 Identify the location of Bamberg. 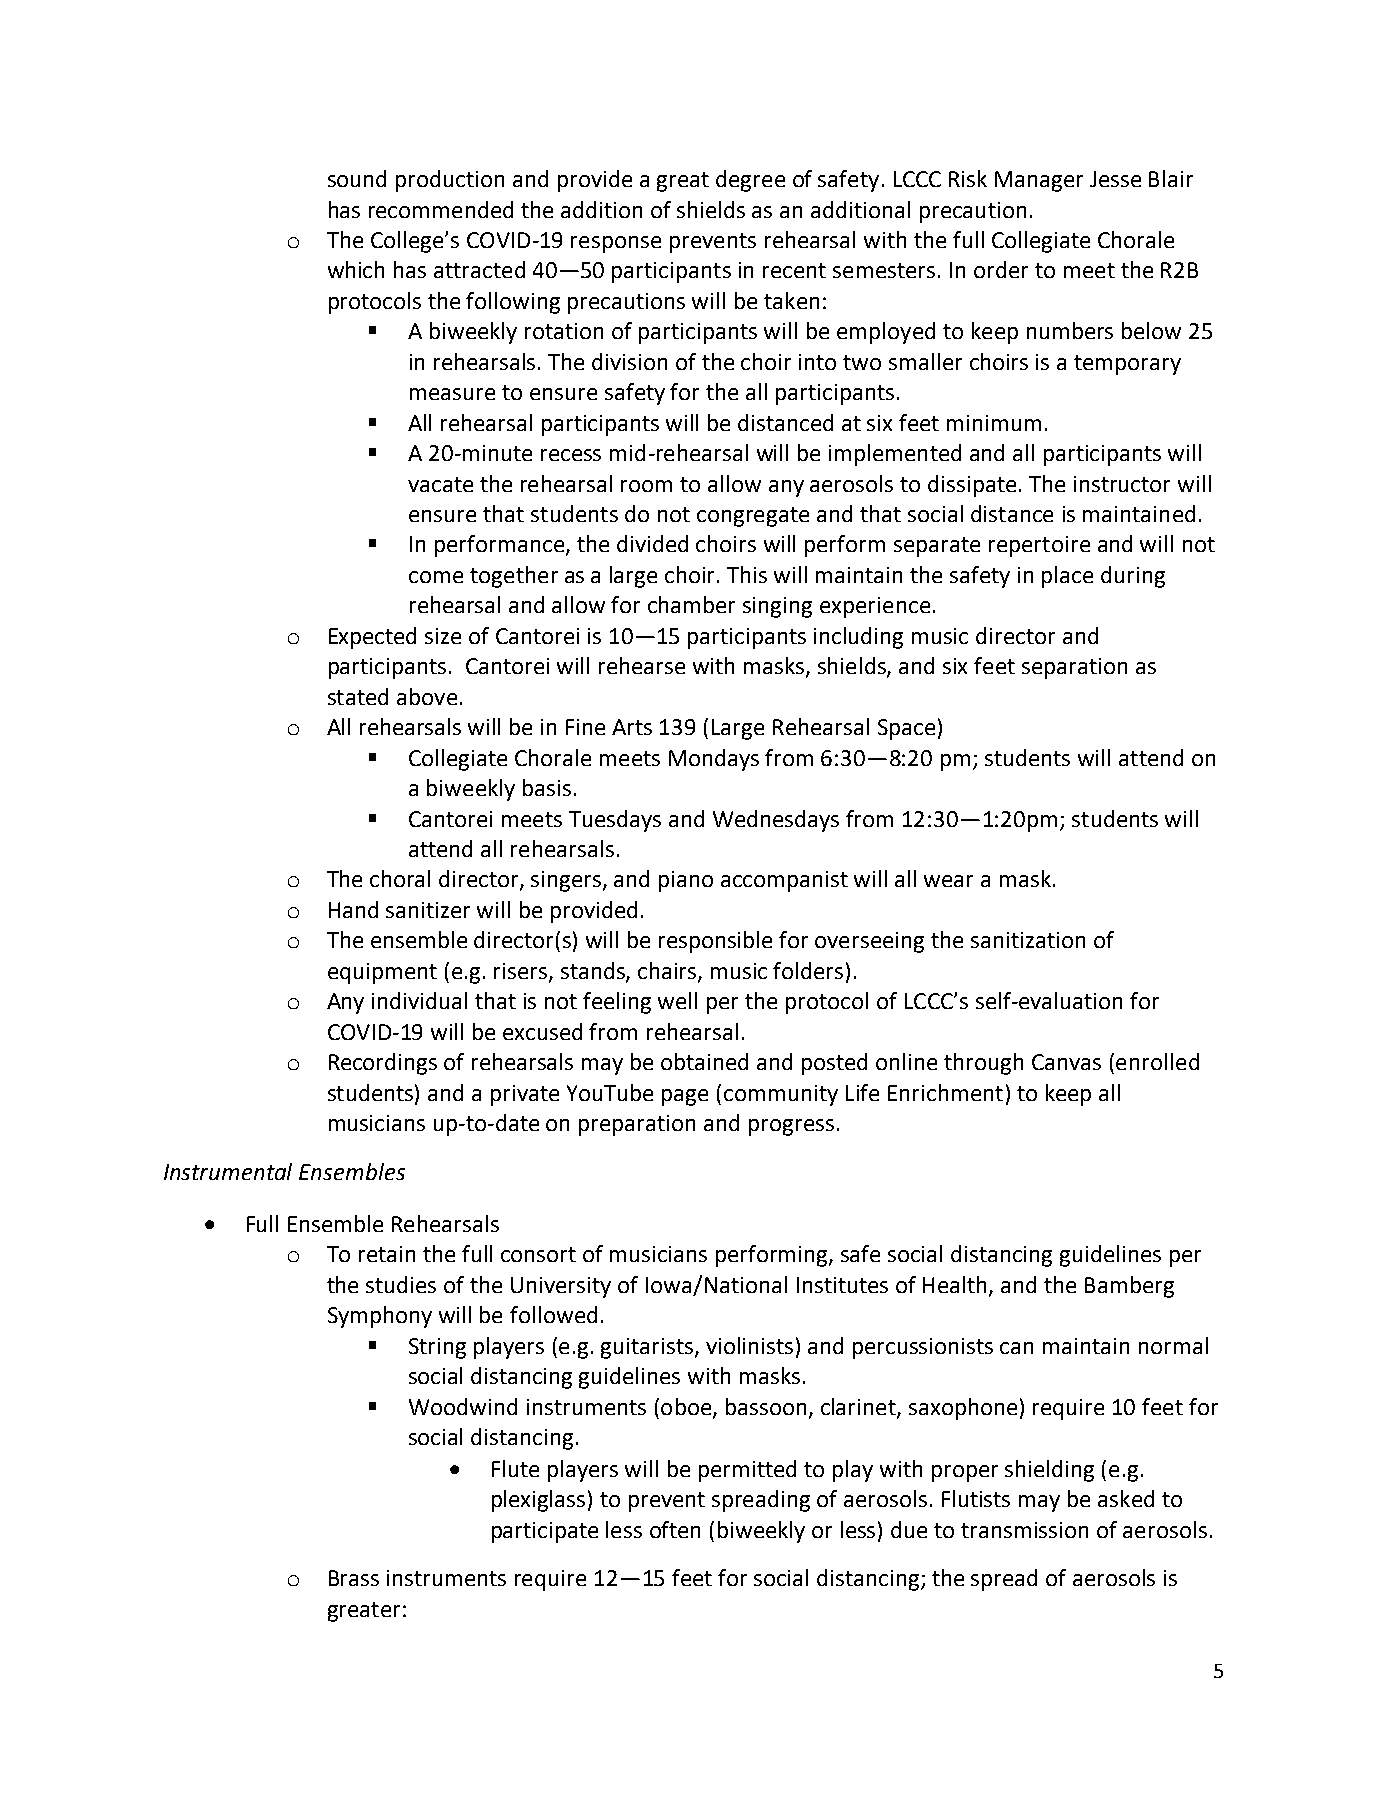
(1129, 1287).
